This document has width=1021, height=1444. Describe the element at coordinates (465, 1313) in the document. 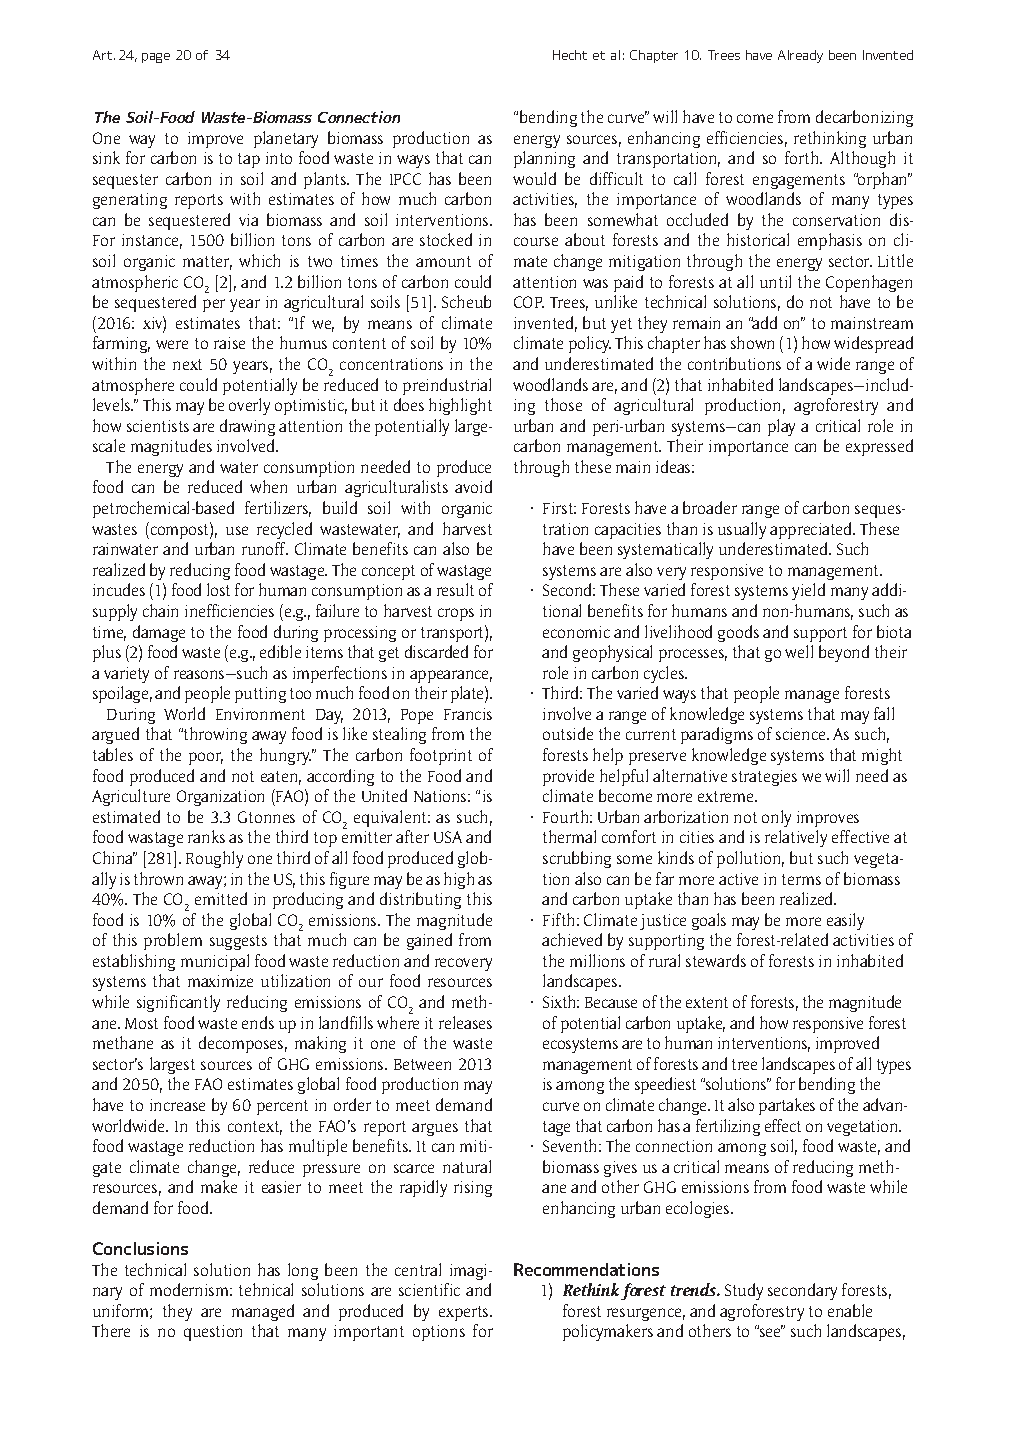

I see `experts` at that location.
